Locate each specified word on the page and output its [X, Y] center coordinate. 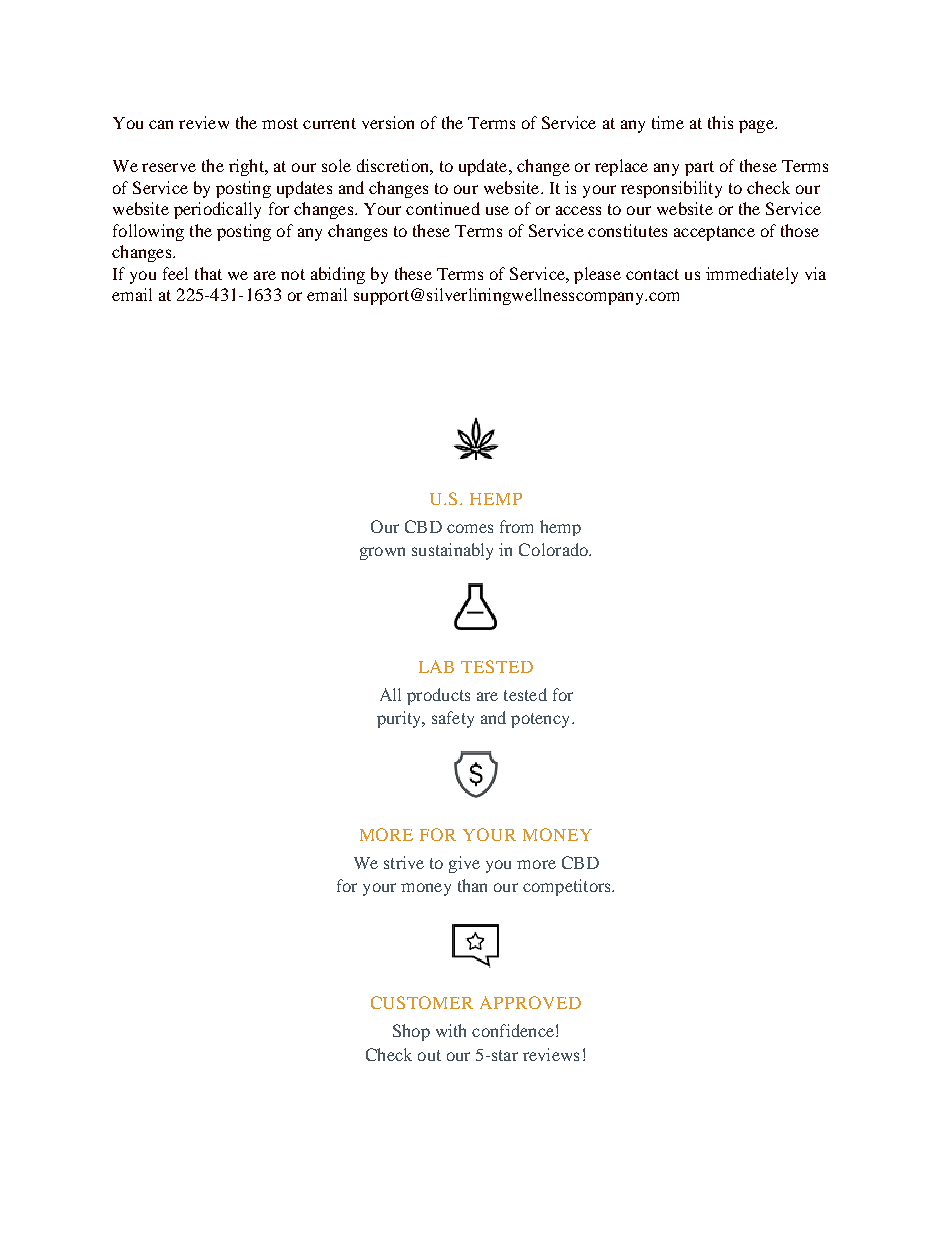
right [247, 167]
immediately [752, 275]
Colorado [554, 549]
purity [400, 719]
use [497, 210]
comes [470, 528]
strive [404, 862]
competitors [568, 887]
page [757, 126]
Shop [411, 1032]
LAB [436, 666]
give [464, 864]
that [208, 273]
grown [382, 553]
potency [542, 720]
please [597, 275]
